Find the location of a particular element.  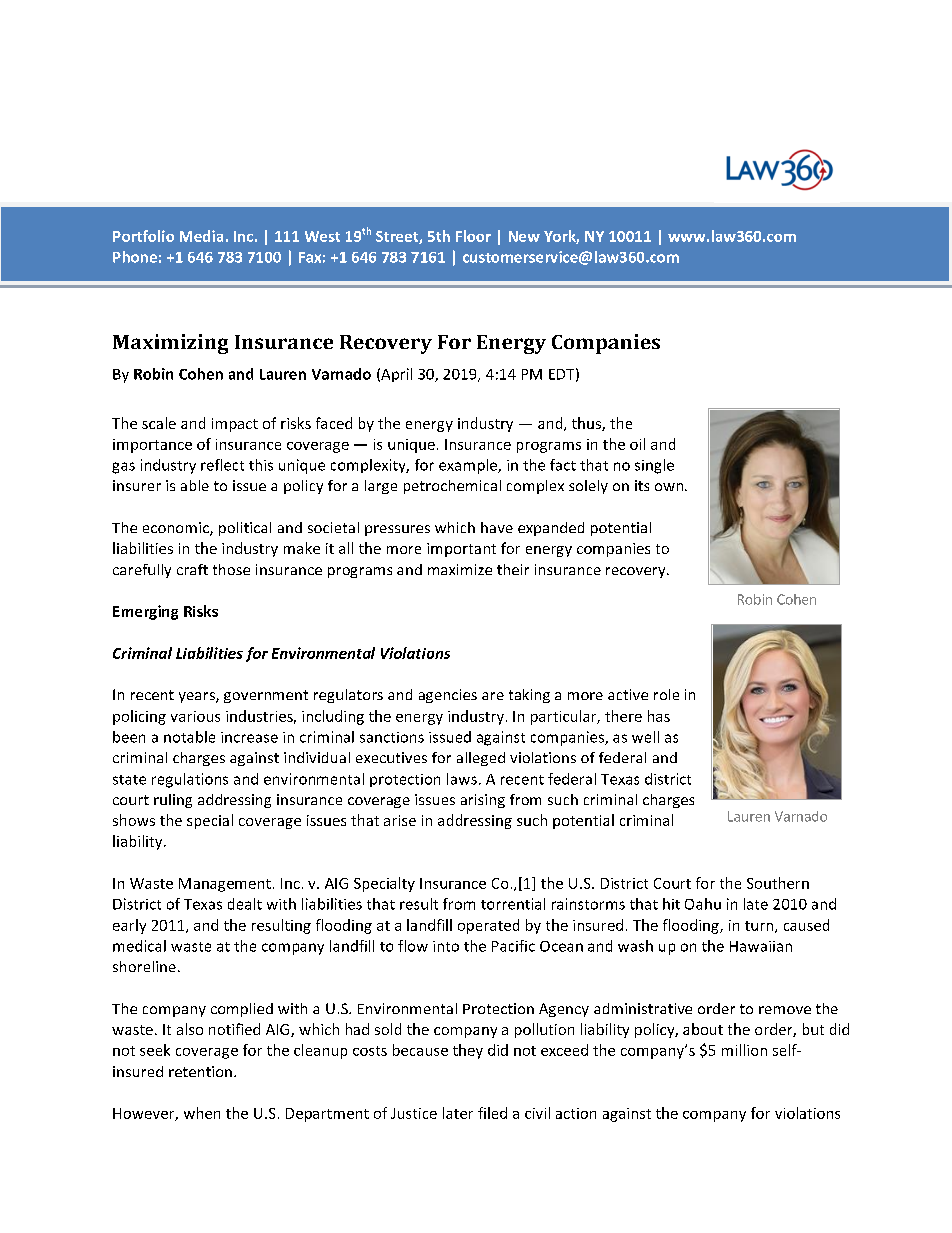

arising is located at coordinates (483, 801).
